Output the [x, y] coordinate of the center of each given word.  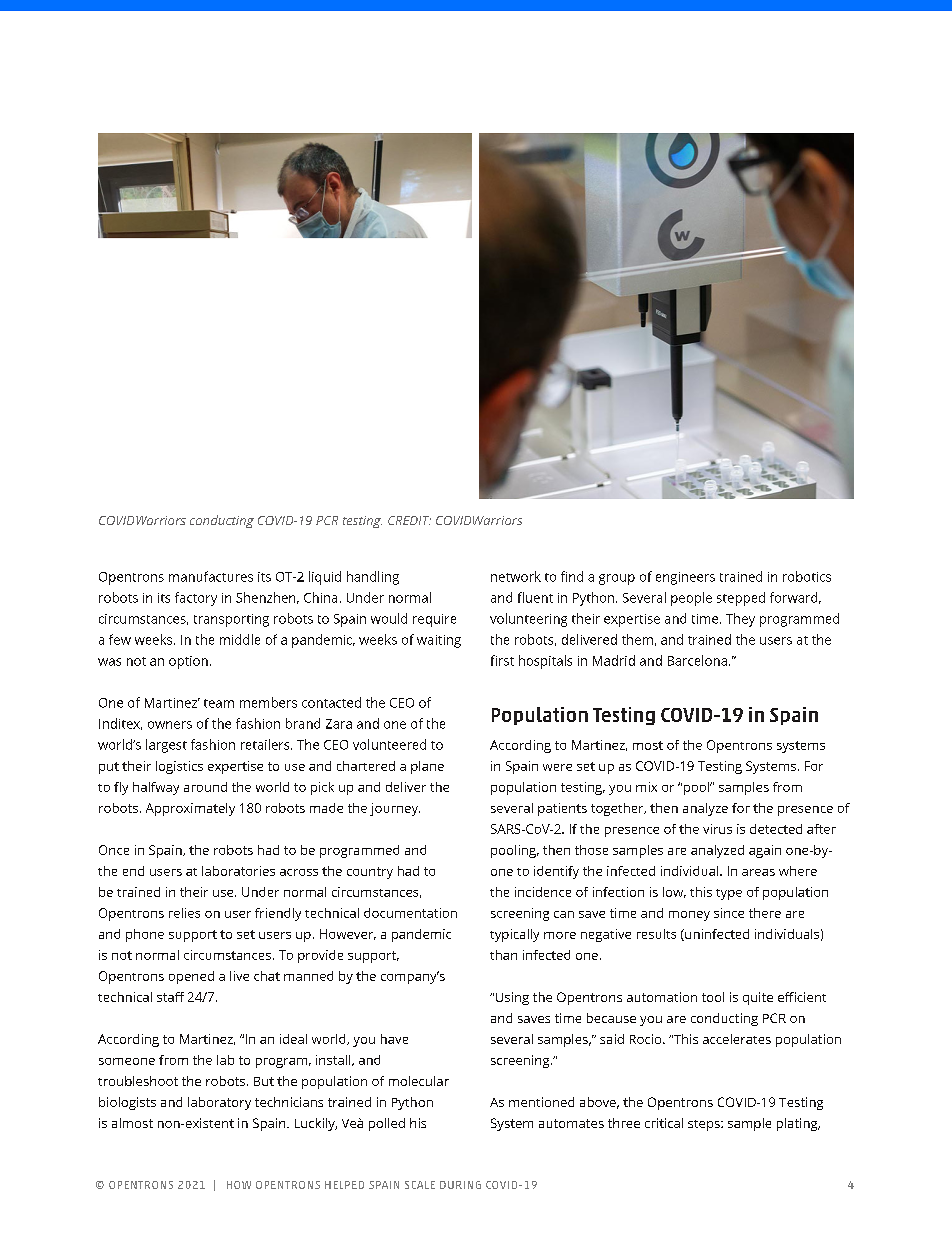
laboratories [238, 871]
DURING [460, 1185]
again [765, 851]
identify [556, 872]
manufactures [211, 576]
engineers [685, 578]
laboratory [219, 1103]
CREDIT [409, 520]
